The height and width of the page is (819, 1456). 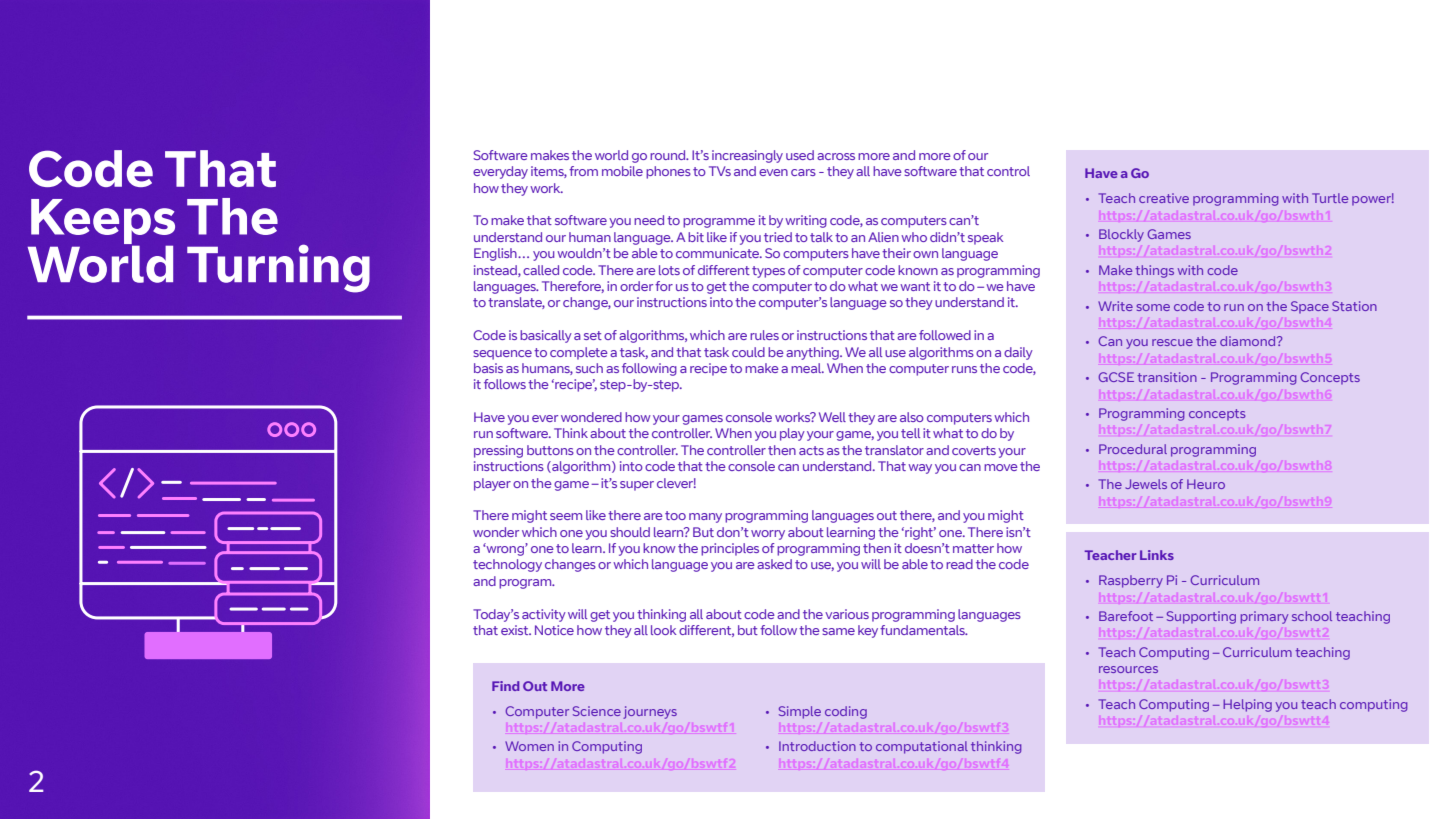 What do you see at coordinates (1164, 198) in the page?
I see `creative` at bounding box center [1164, 198].
